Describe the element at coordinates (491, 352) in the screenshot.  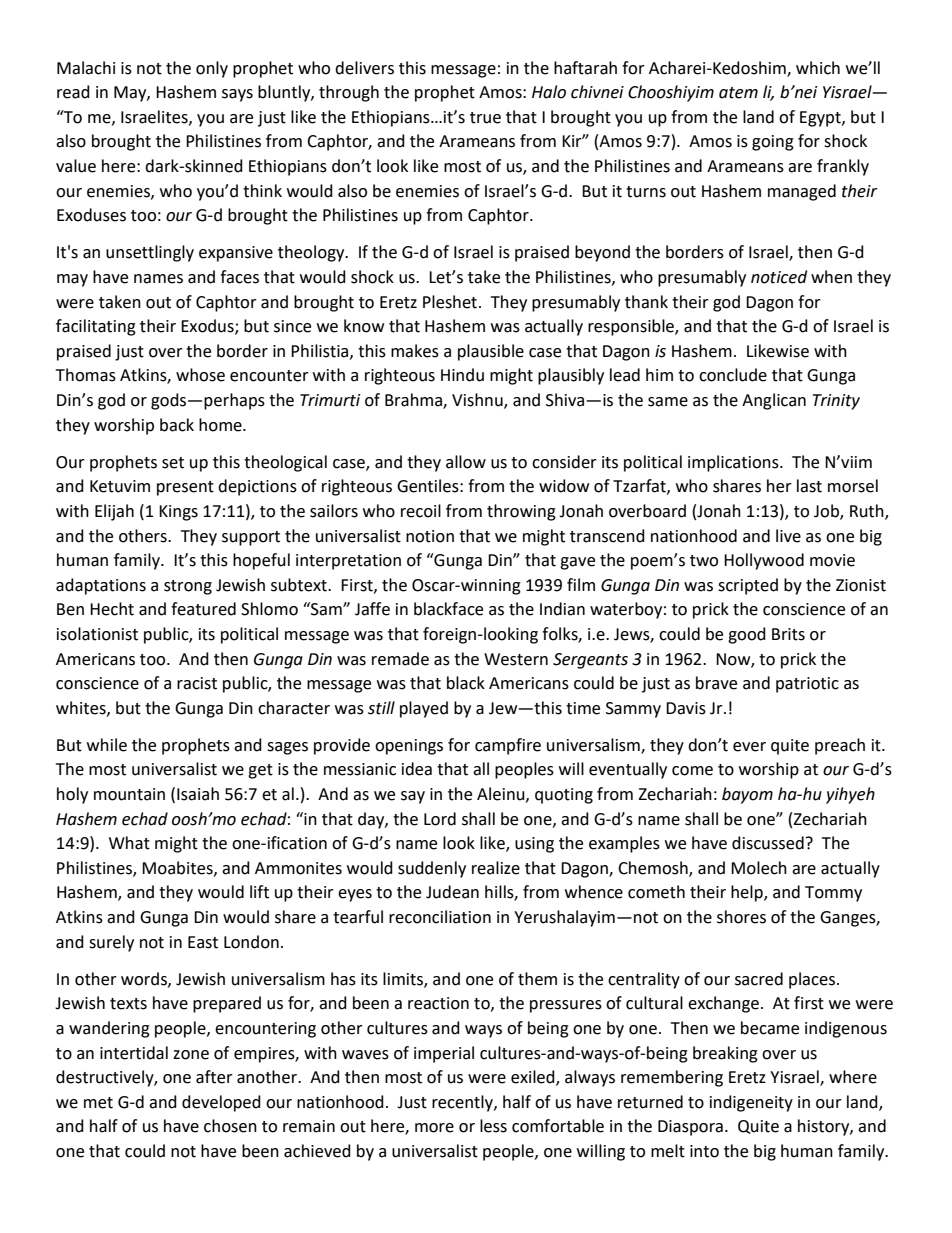
I see `plausible` at that location.
